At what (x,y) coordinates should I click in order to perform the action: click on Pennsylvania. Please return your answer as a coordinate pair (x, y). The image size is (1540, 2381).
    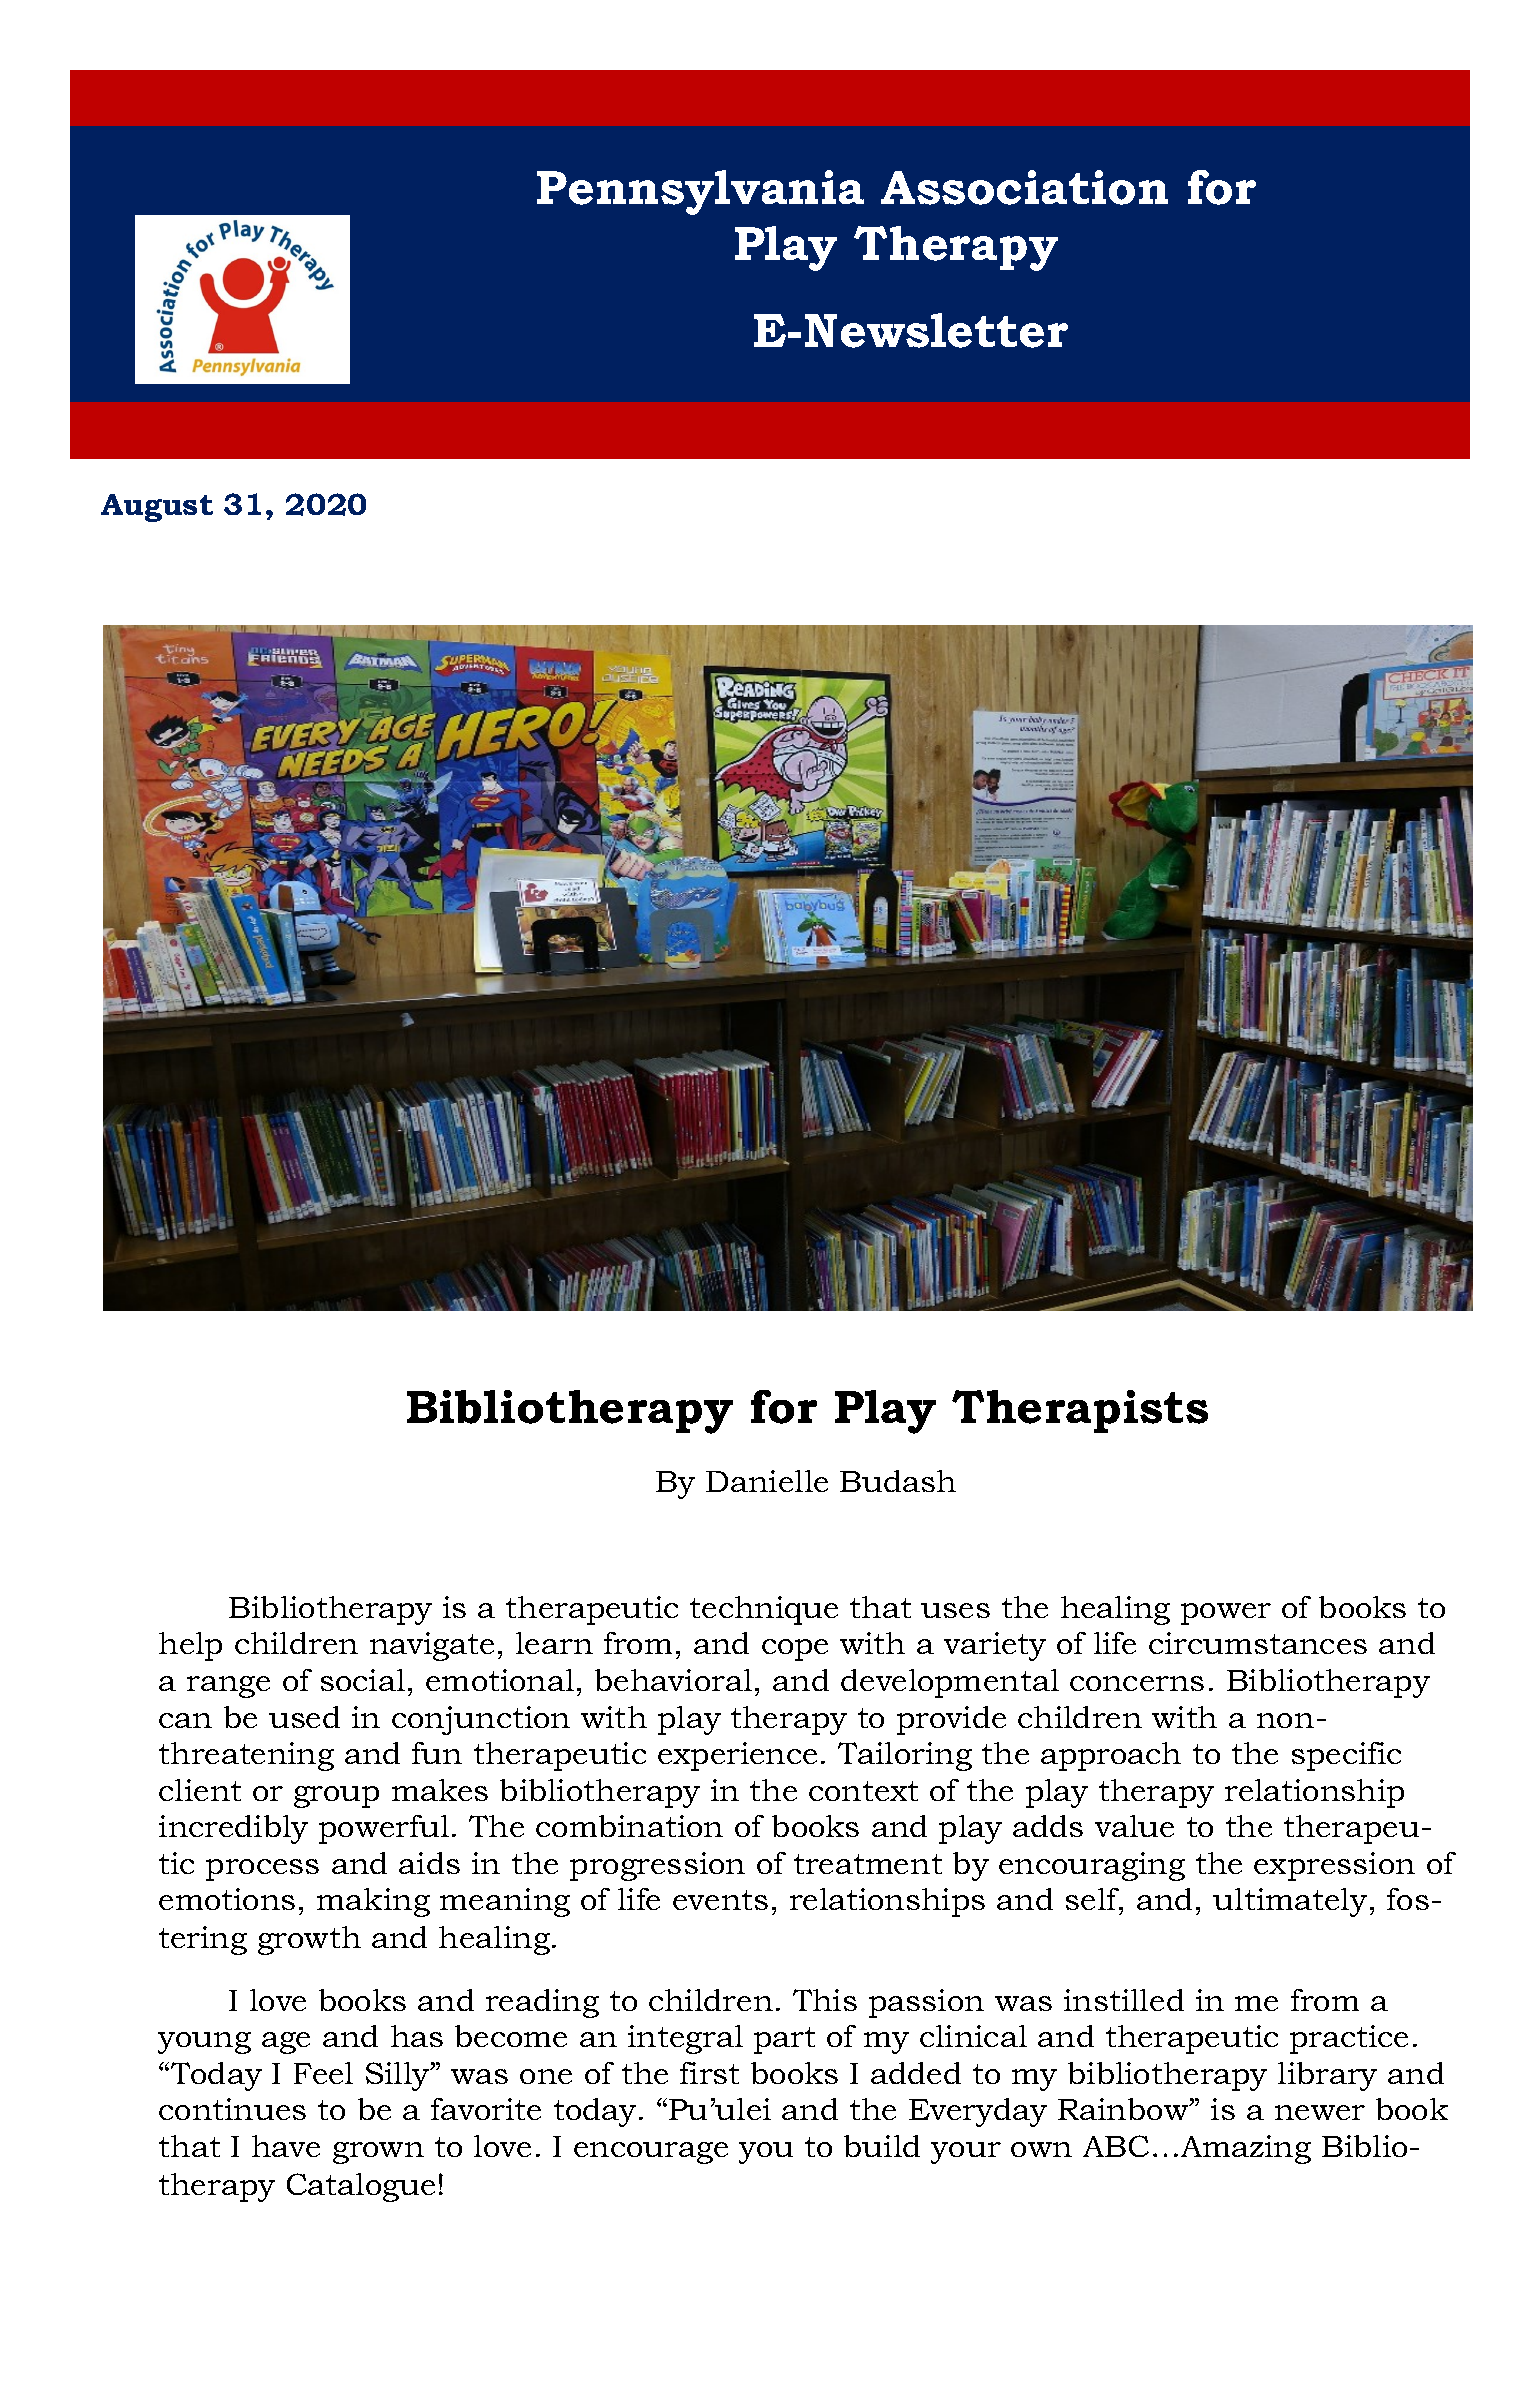
    Looking at the image, I should click on (700, 192).
